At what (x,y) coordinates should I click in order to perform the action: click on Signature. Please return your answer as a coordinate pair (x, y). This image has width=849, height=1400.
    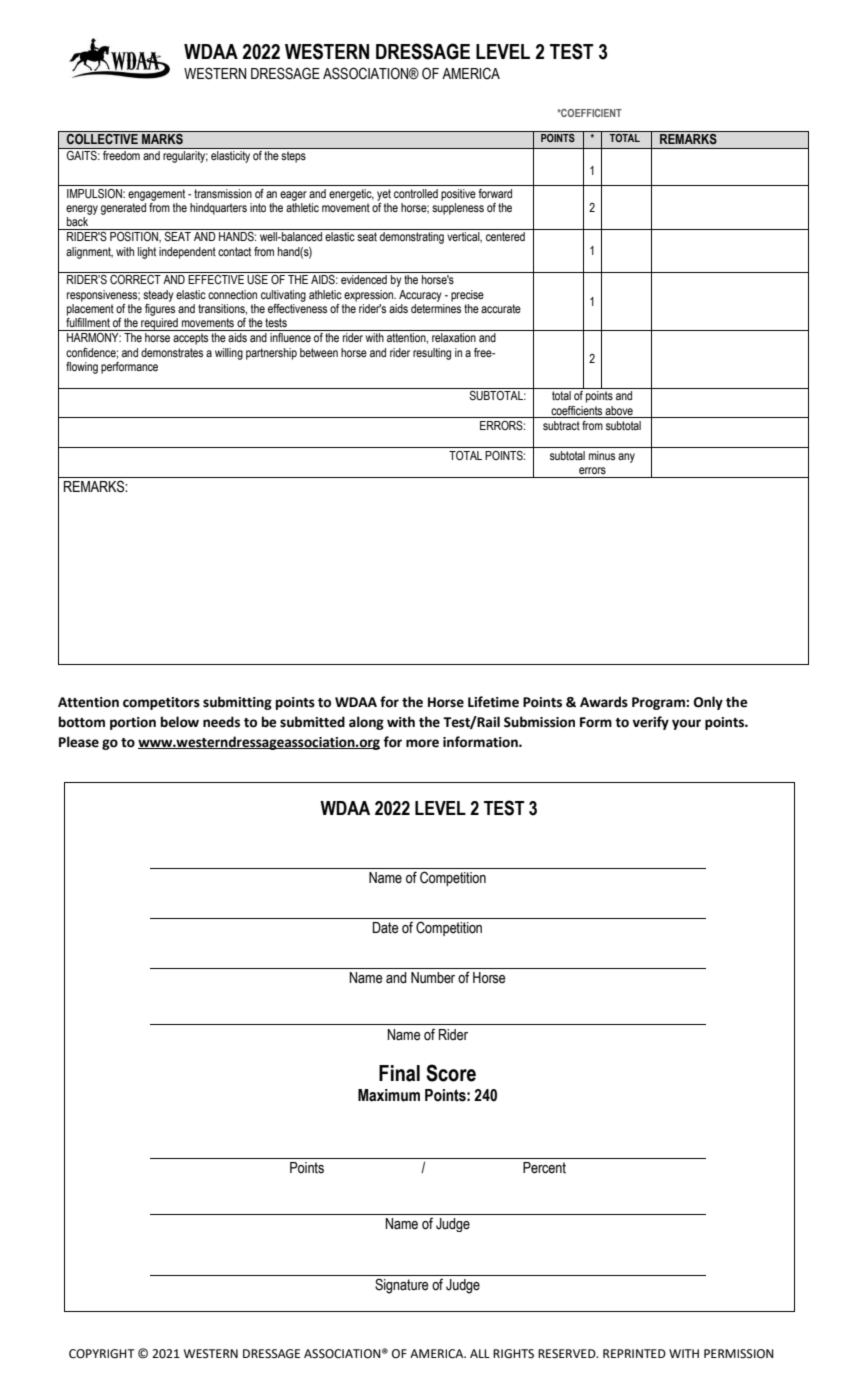
    Looking at the image, I should click on (402, 1286).
